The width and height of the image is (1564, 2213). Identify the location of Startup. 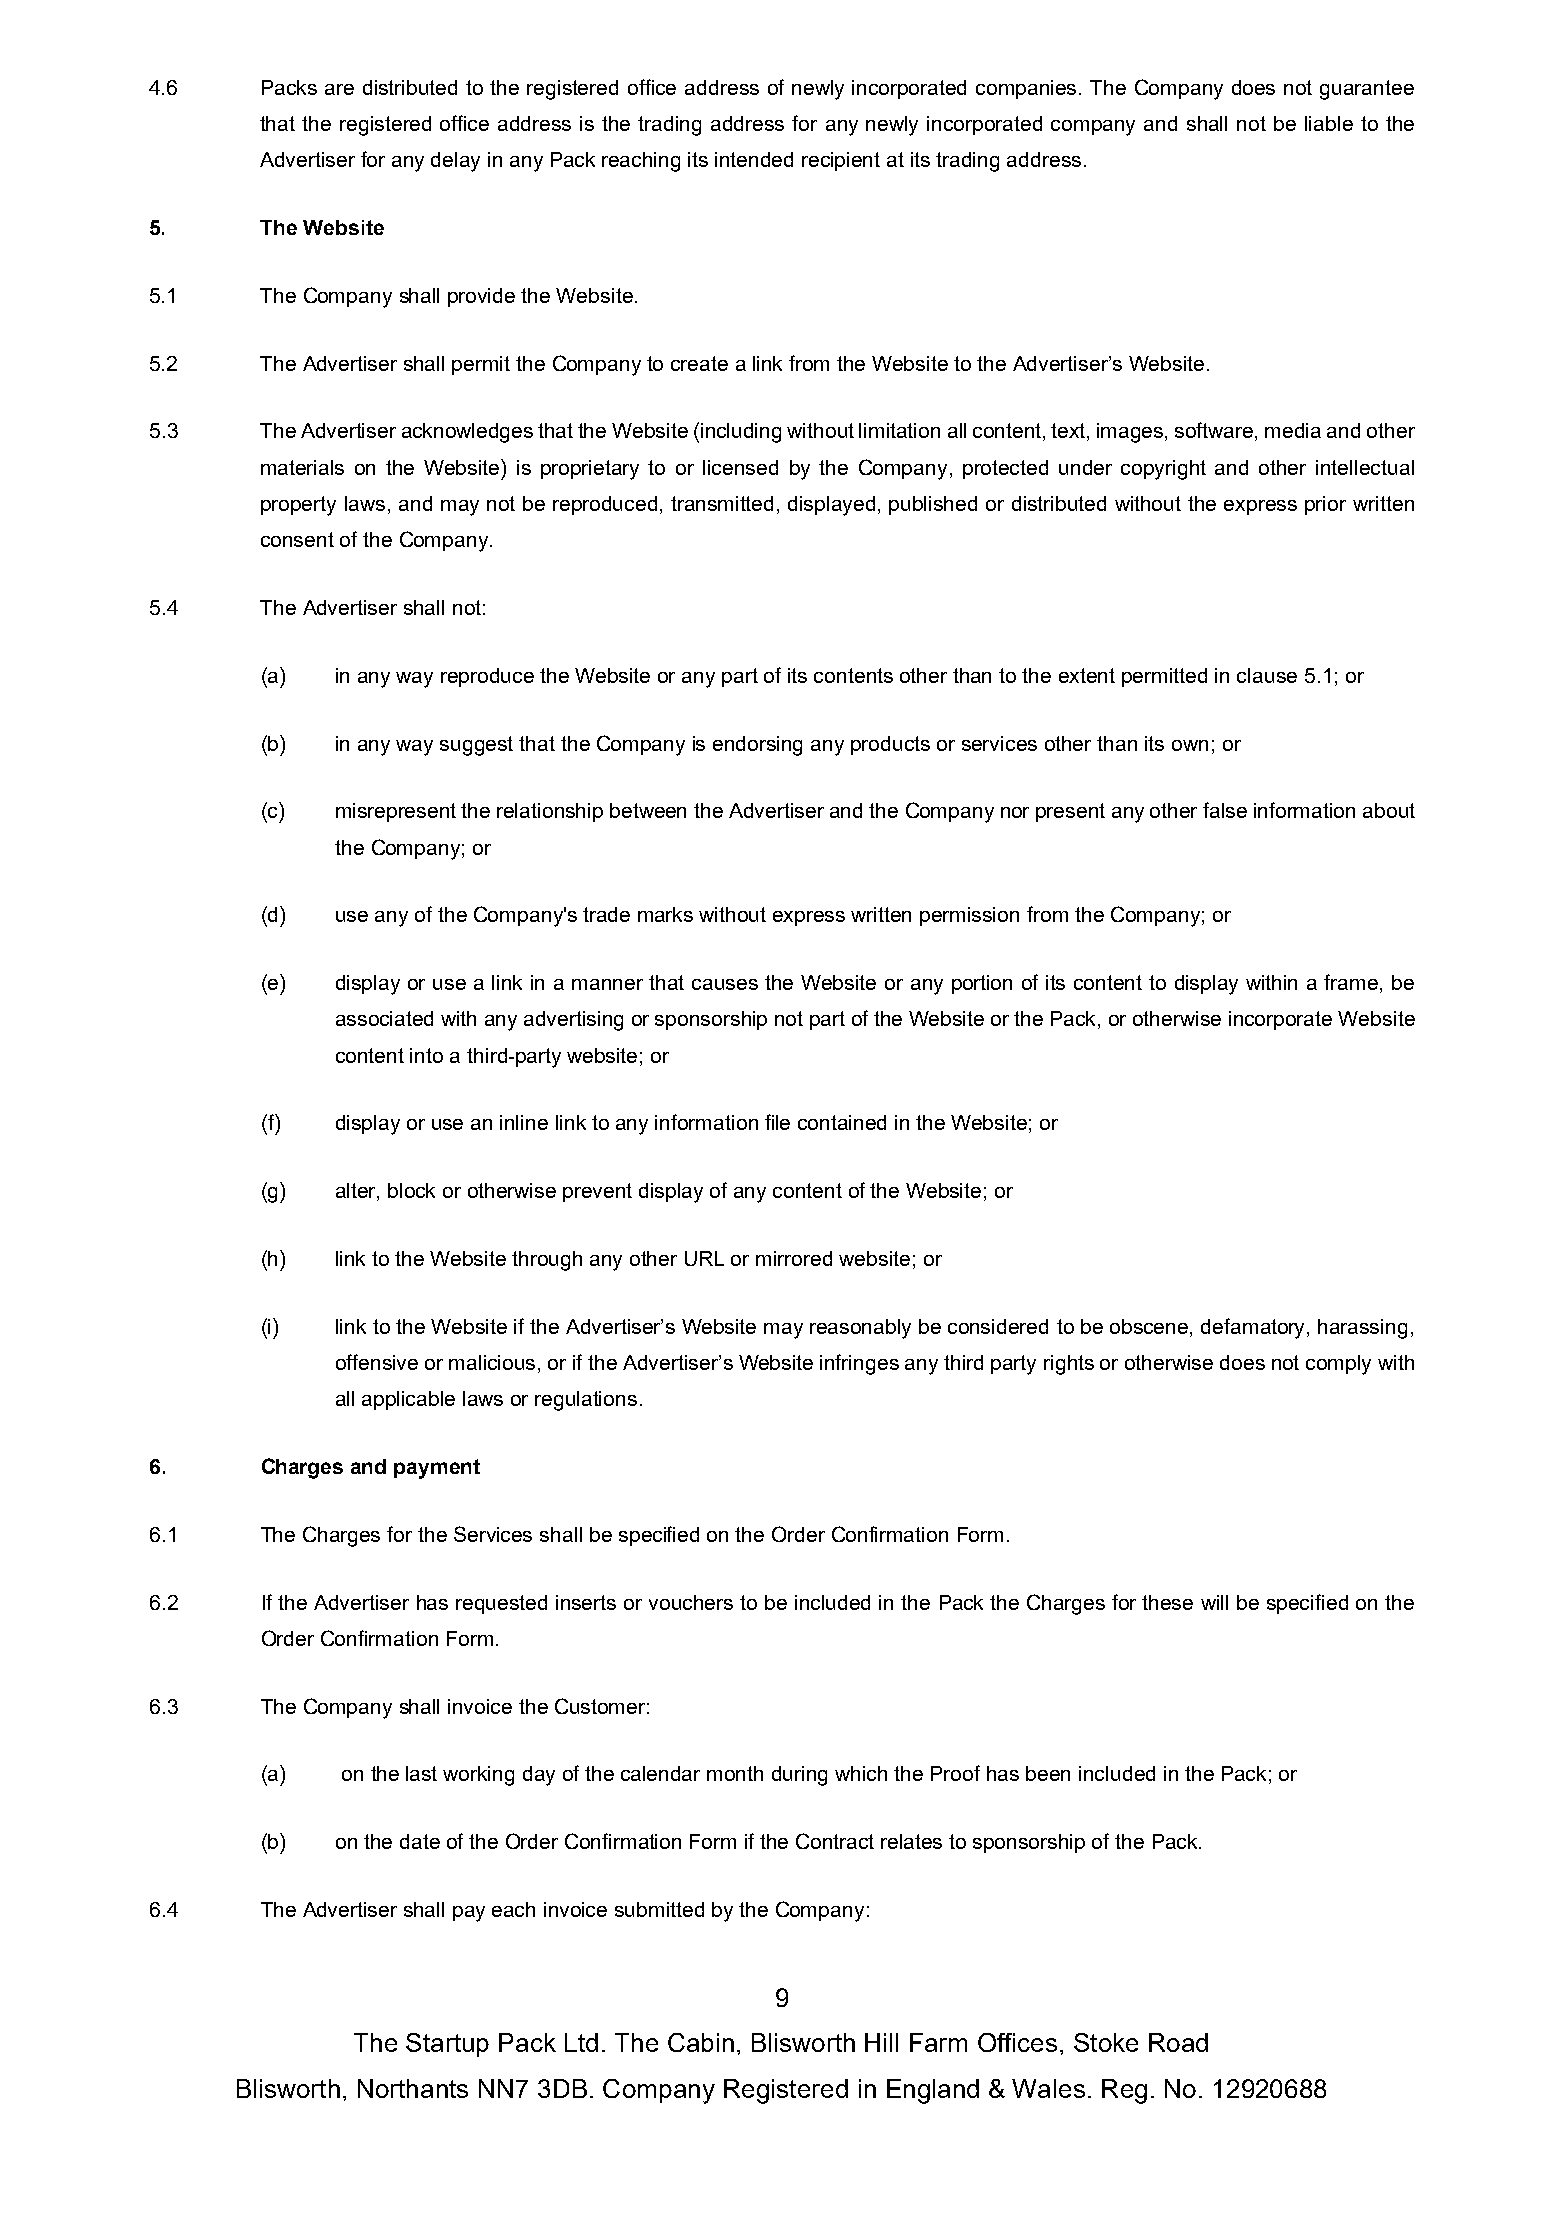
(447, 2045).
